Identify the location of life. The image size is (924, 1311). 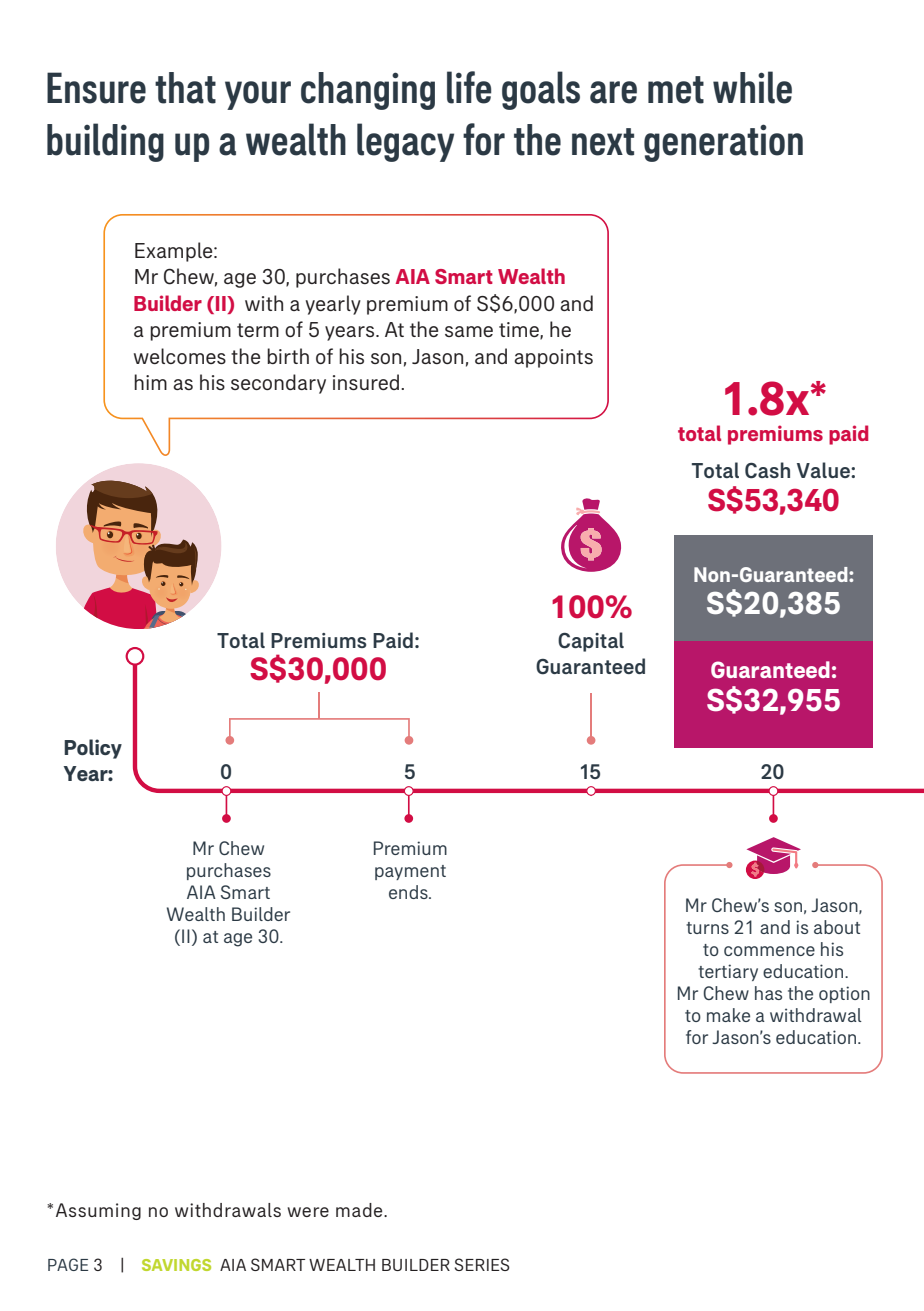
(469, 87).
